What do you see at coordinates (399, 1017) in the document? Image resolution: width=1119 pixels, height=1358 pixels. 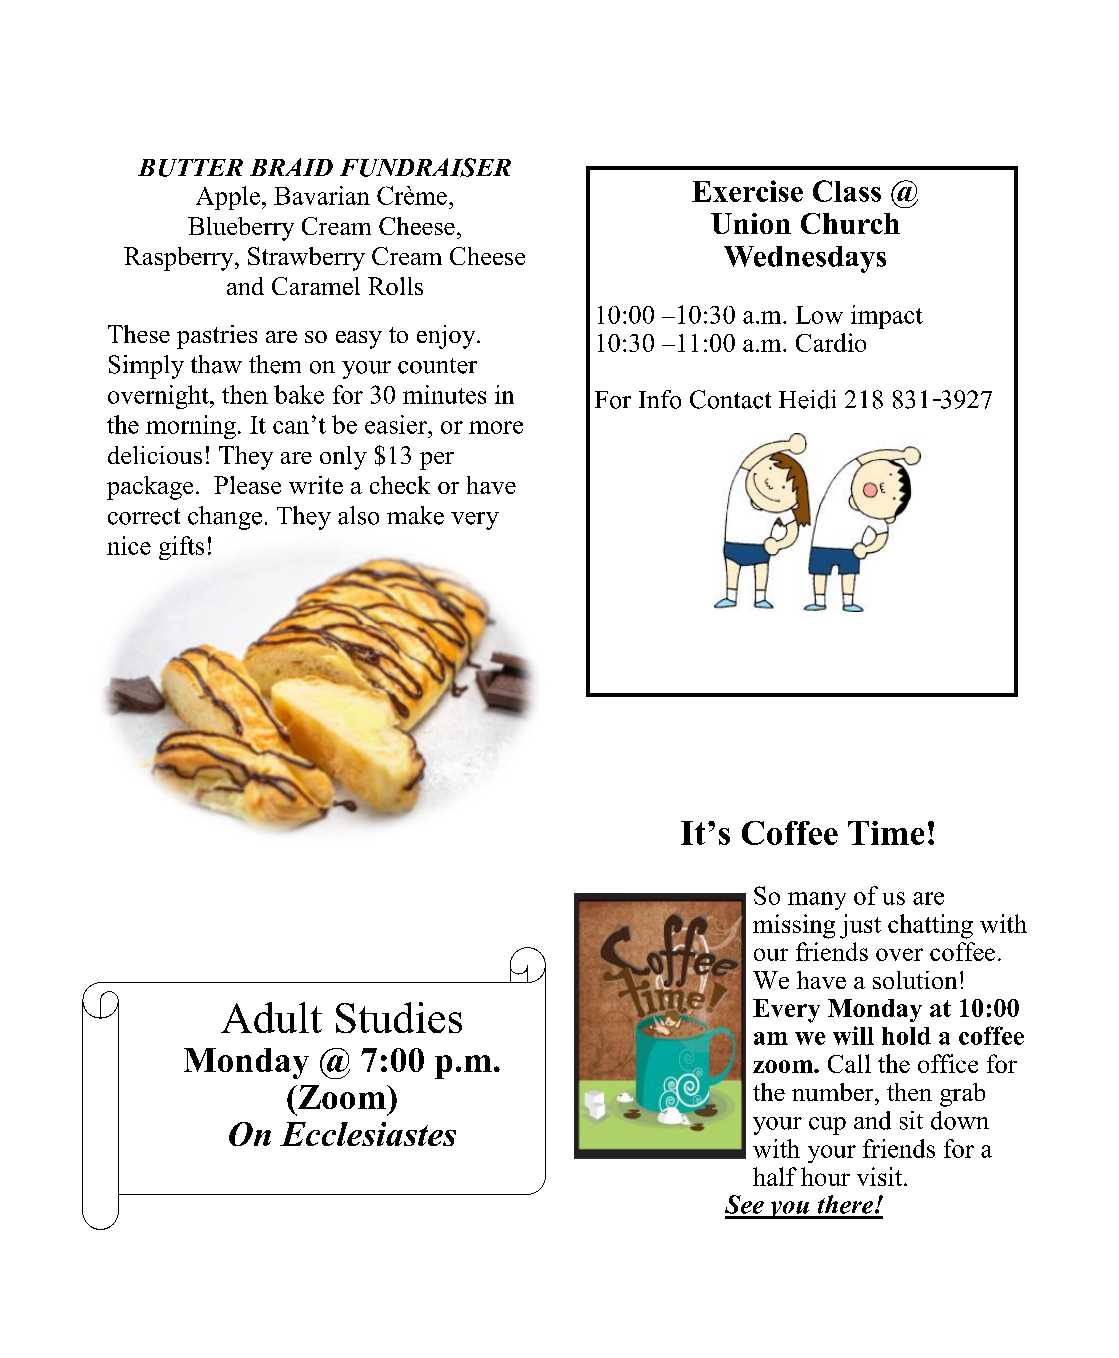 I see `Studies` at bounding box center [399, 1017].
